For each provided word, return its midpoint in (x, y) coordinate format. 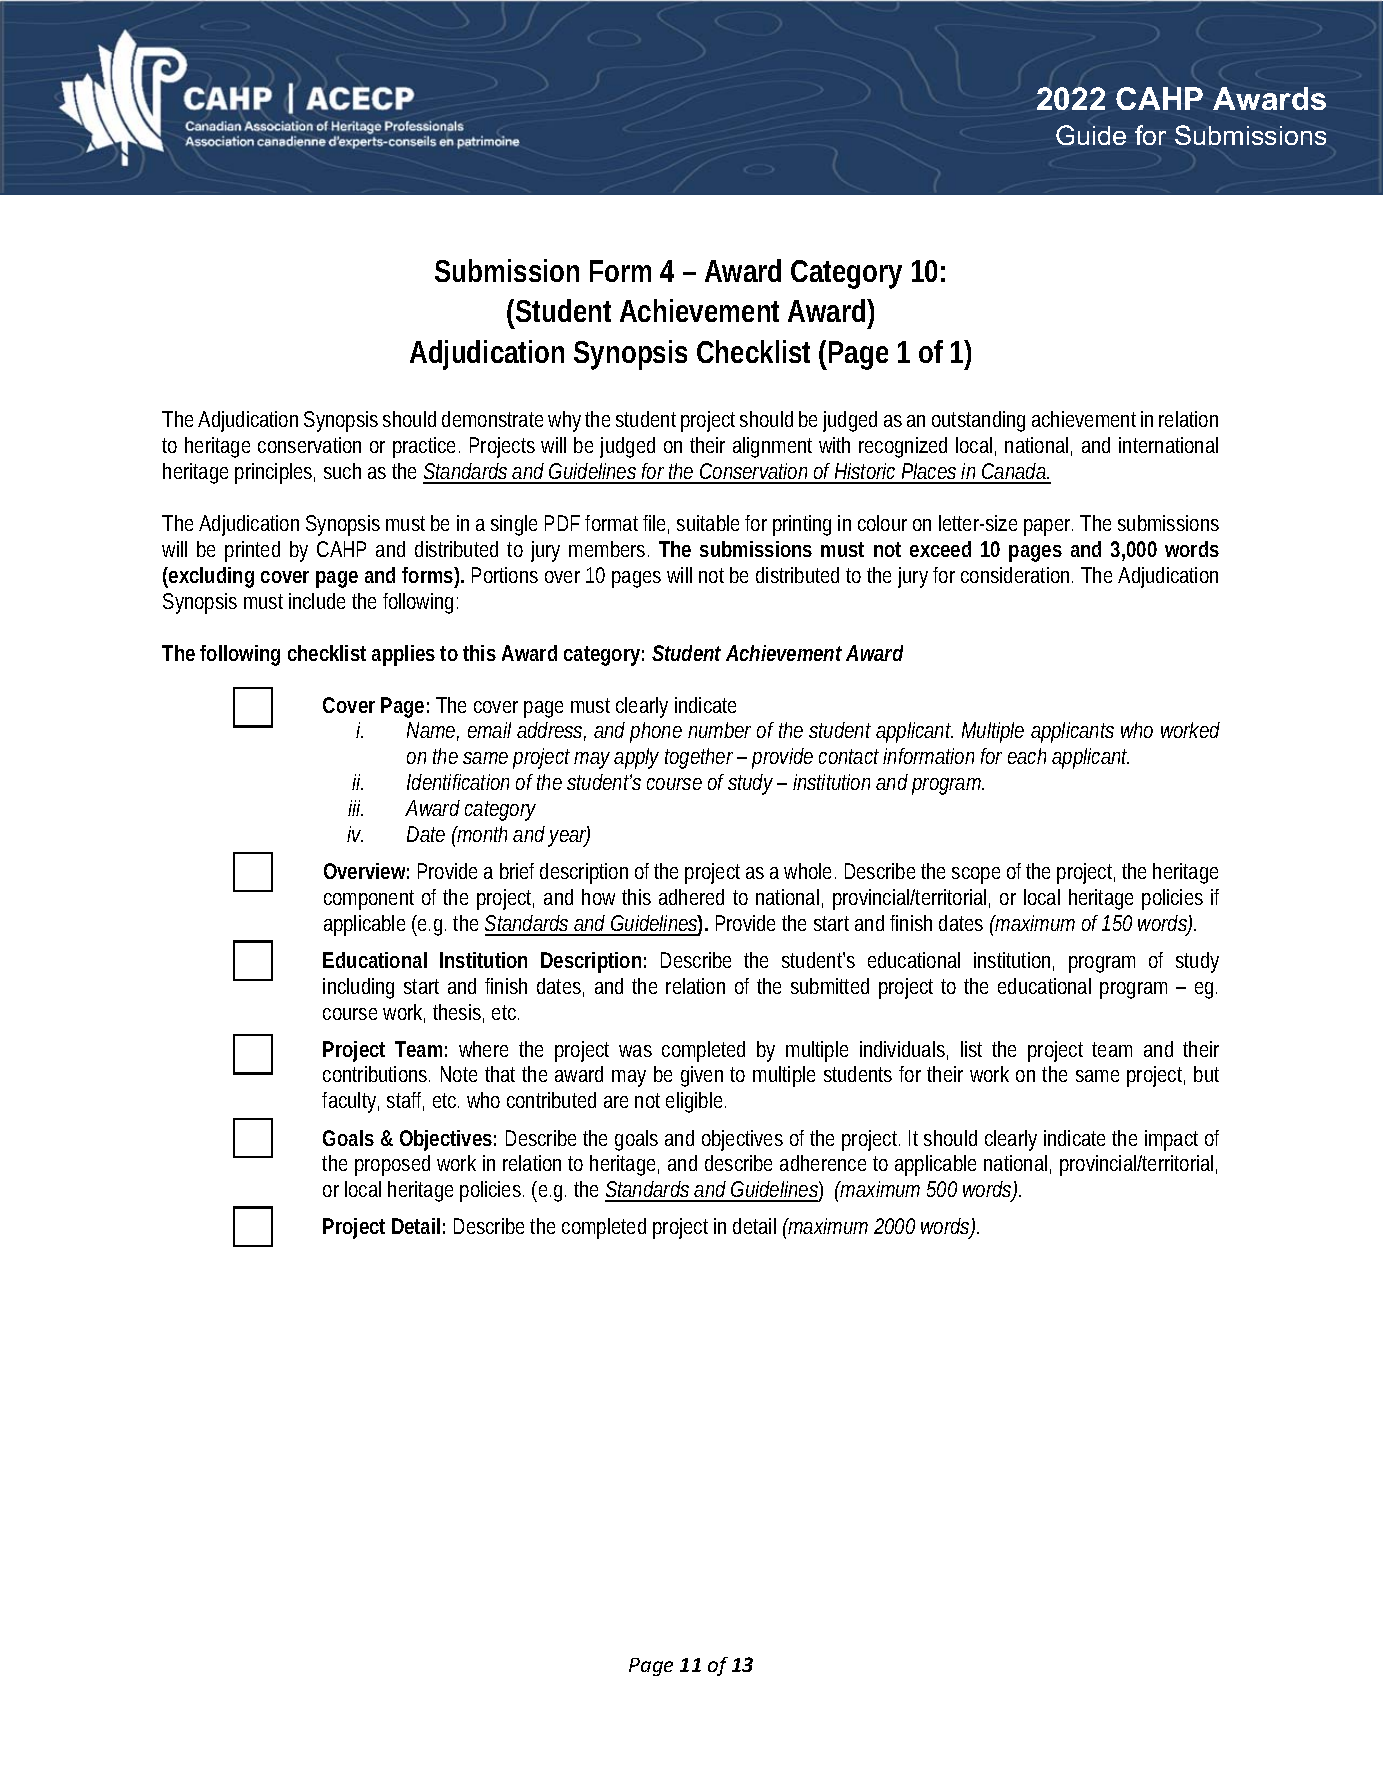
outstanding (978, 421)
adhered (691, 897)
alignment (772, 447)
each (1027, 756)
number (719, 730)
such (342, 471)
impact (1171, 1140)
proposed (392, 1165)
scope (976, 875)
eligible (696, 1102)
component (369, 900)
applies (403, 655)
